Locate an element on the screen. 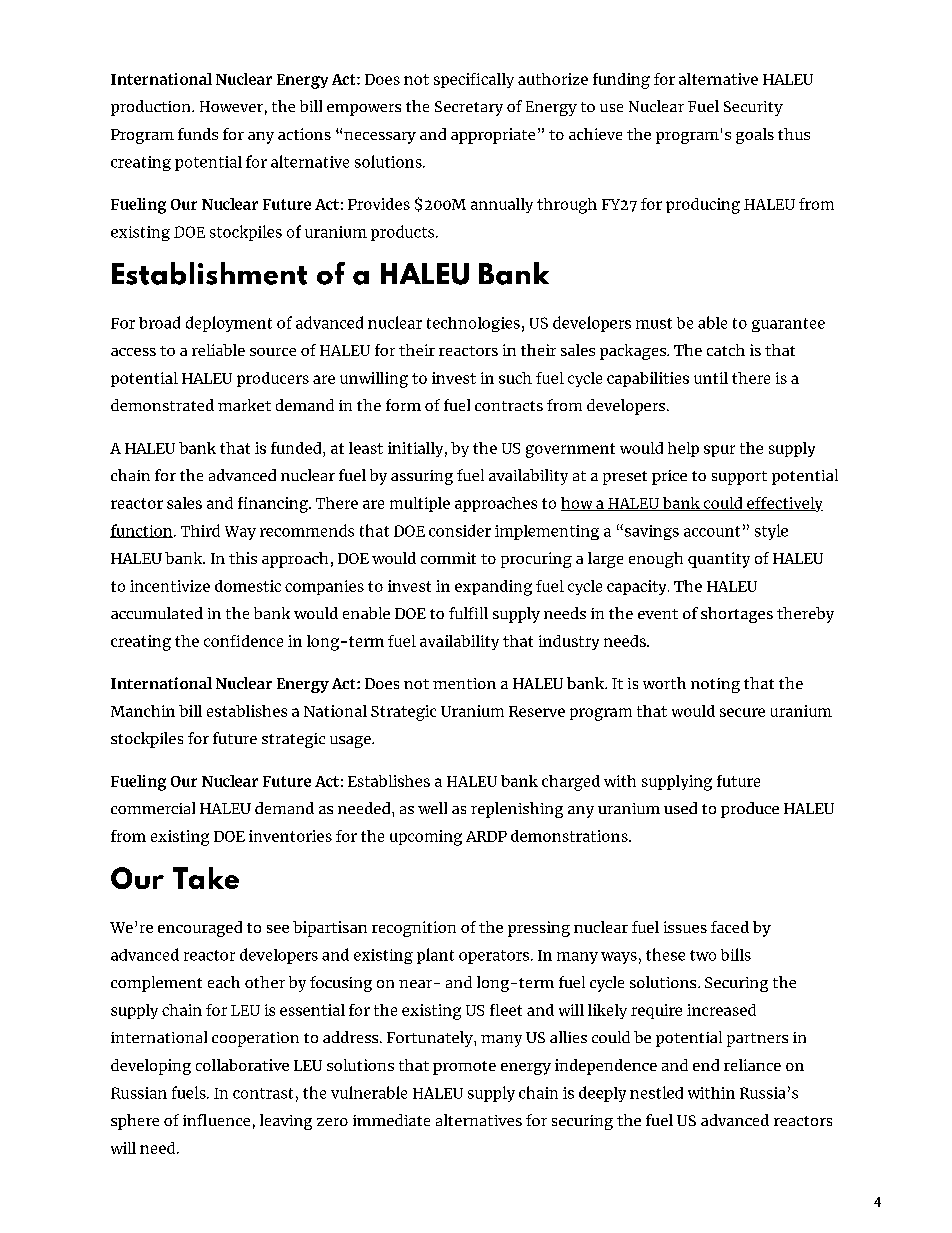 This screenshot has height=1233, width=952. ful is located at coordinates (459, 613).
